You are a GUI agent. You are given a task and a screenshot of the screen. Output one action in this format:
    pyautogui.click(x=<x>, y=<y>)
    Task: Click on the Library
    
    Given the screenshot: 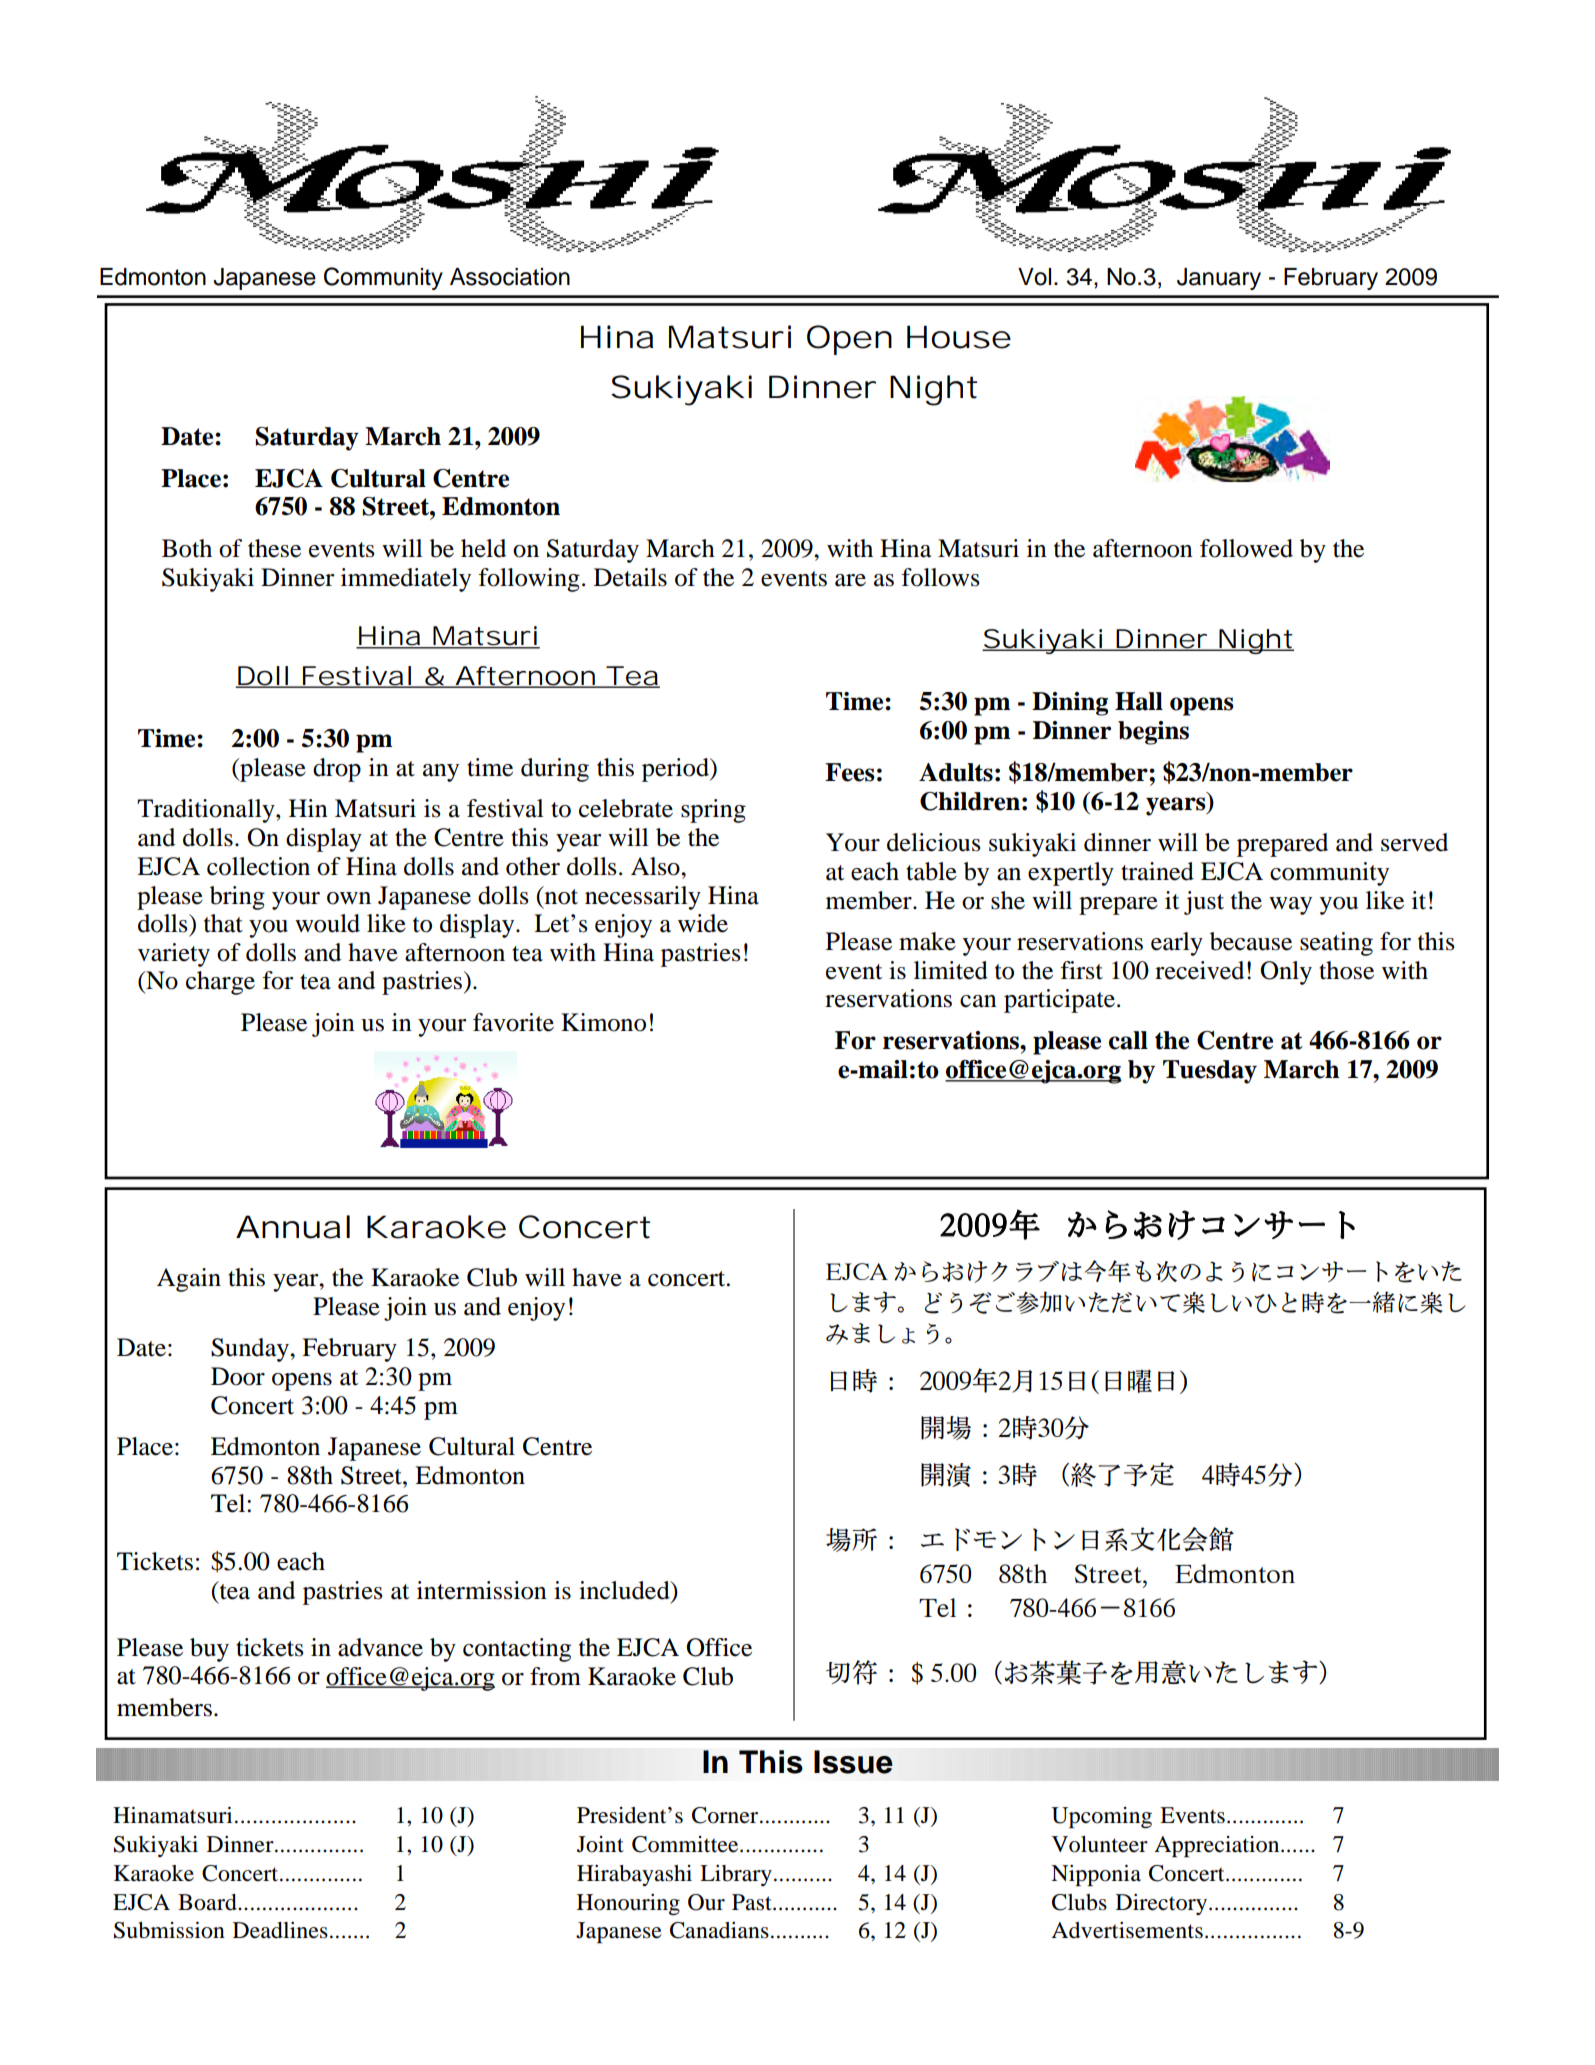 What is the action you would take?
    pyautogui.click(x=736, y=1875)
